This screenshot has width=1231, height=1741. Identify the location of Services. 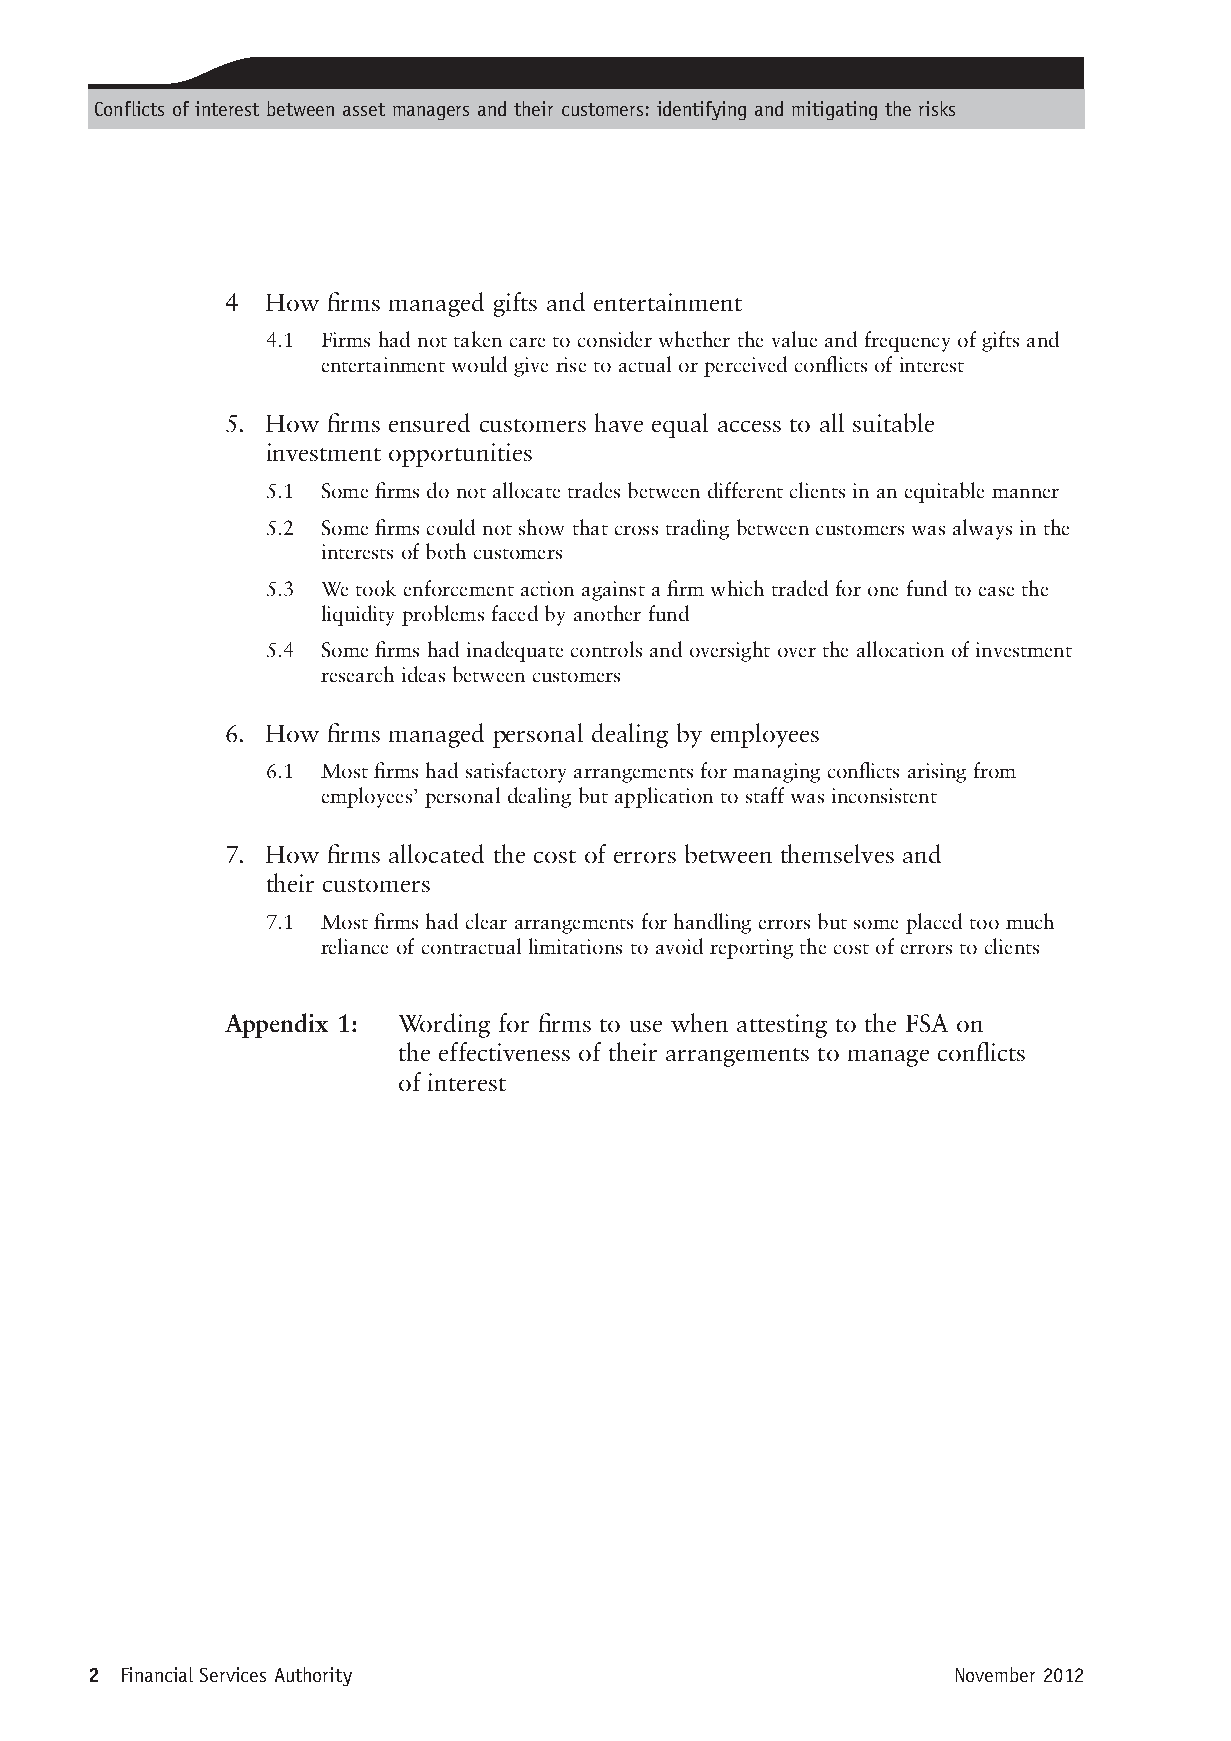
(233, 1674).
